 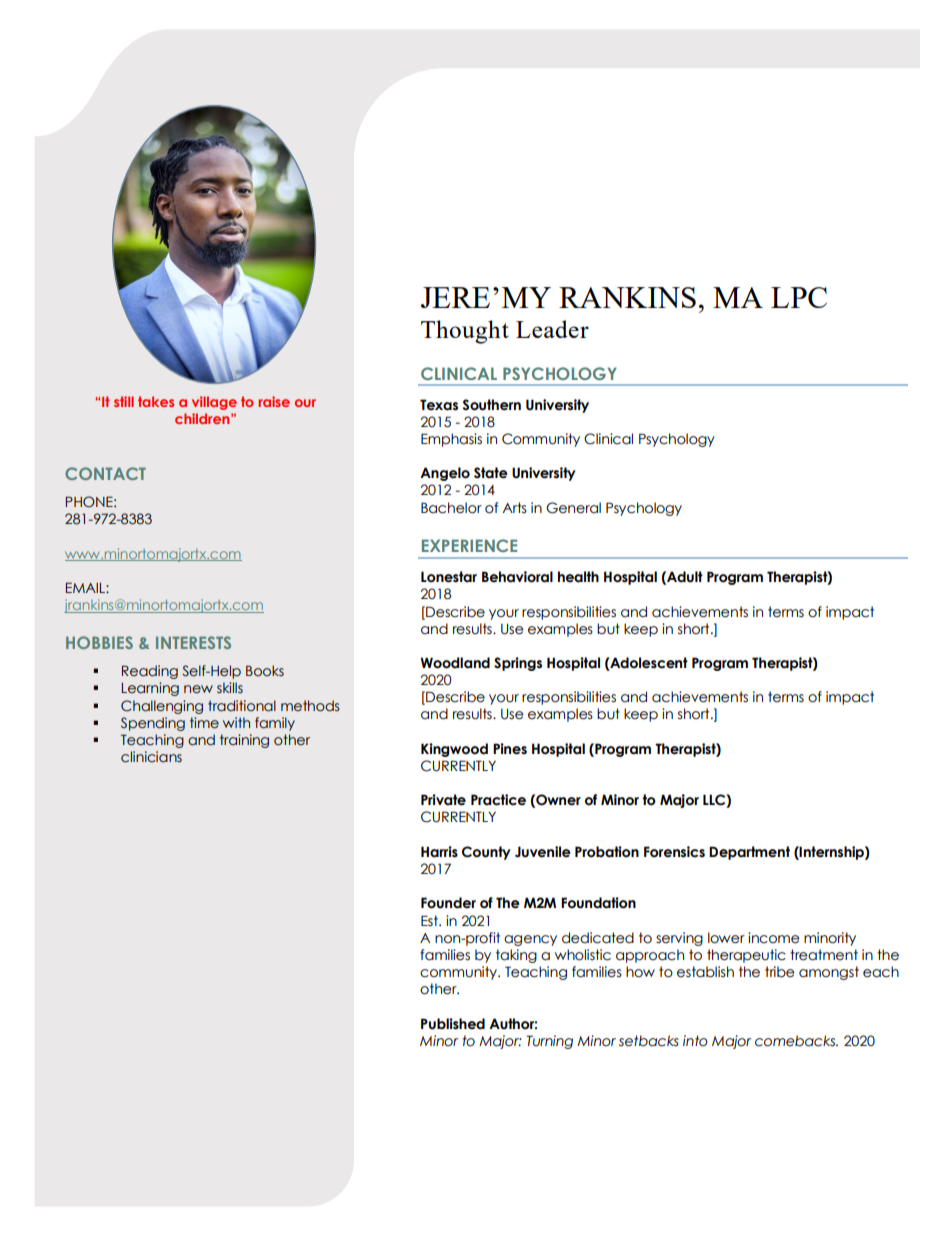 I want to click on takes, so click(x=156, y=401).
